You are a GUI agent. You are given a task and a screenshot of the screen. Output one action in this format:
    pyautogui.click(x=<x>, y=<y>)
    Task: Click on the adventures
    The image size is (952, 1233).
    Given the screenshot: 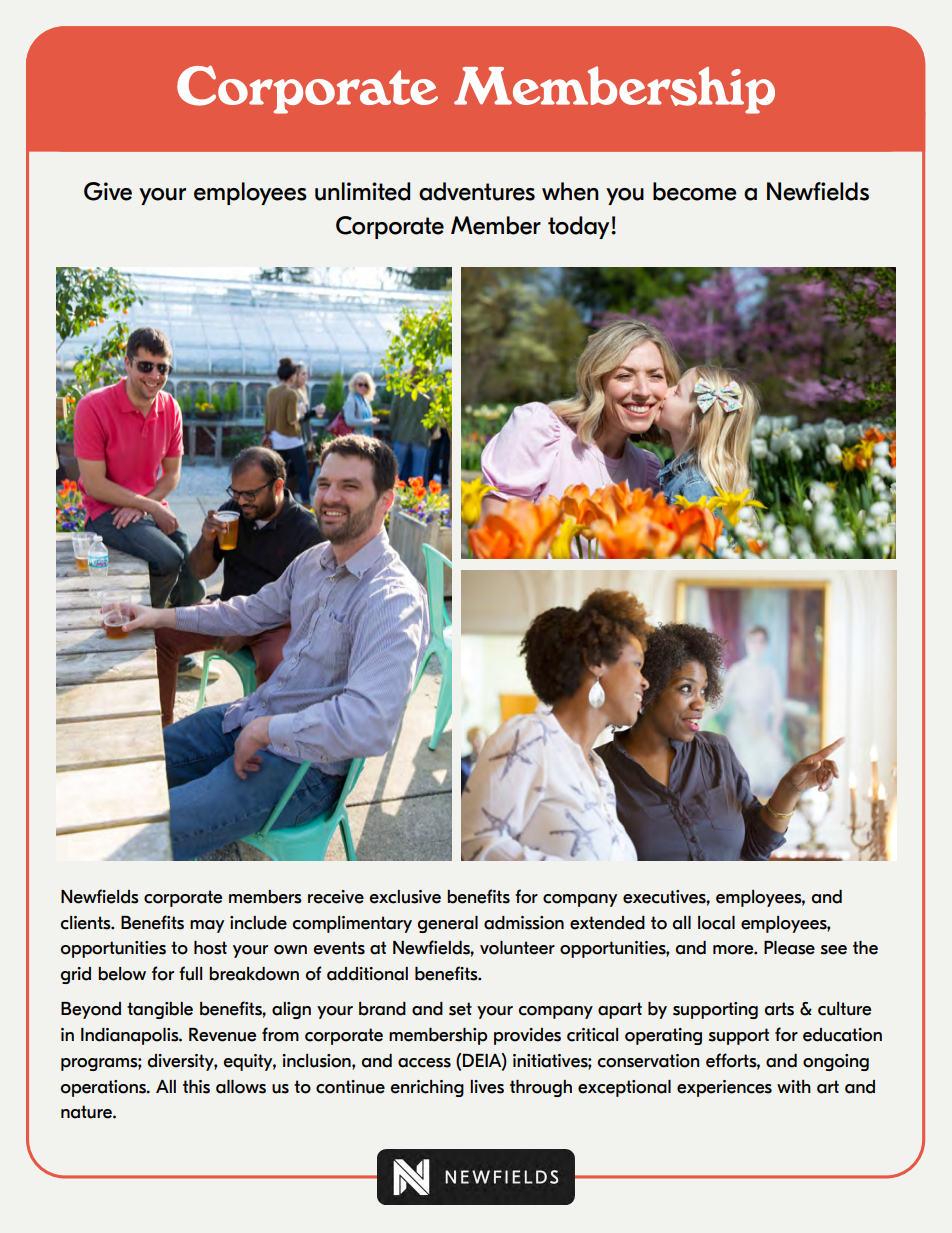 What is the action you would take?
    pyautogui.click(x=477, y=191)
